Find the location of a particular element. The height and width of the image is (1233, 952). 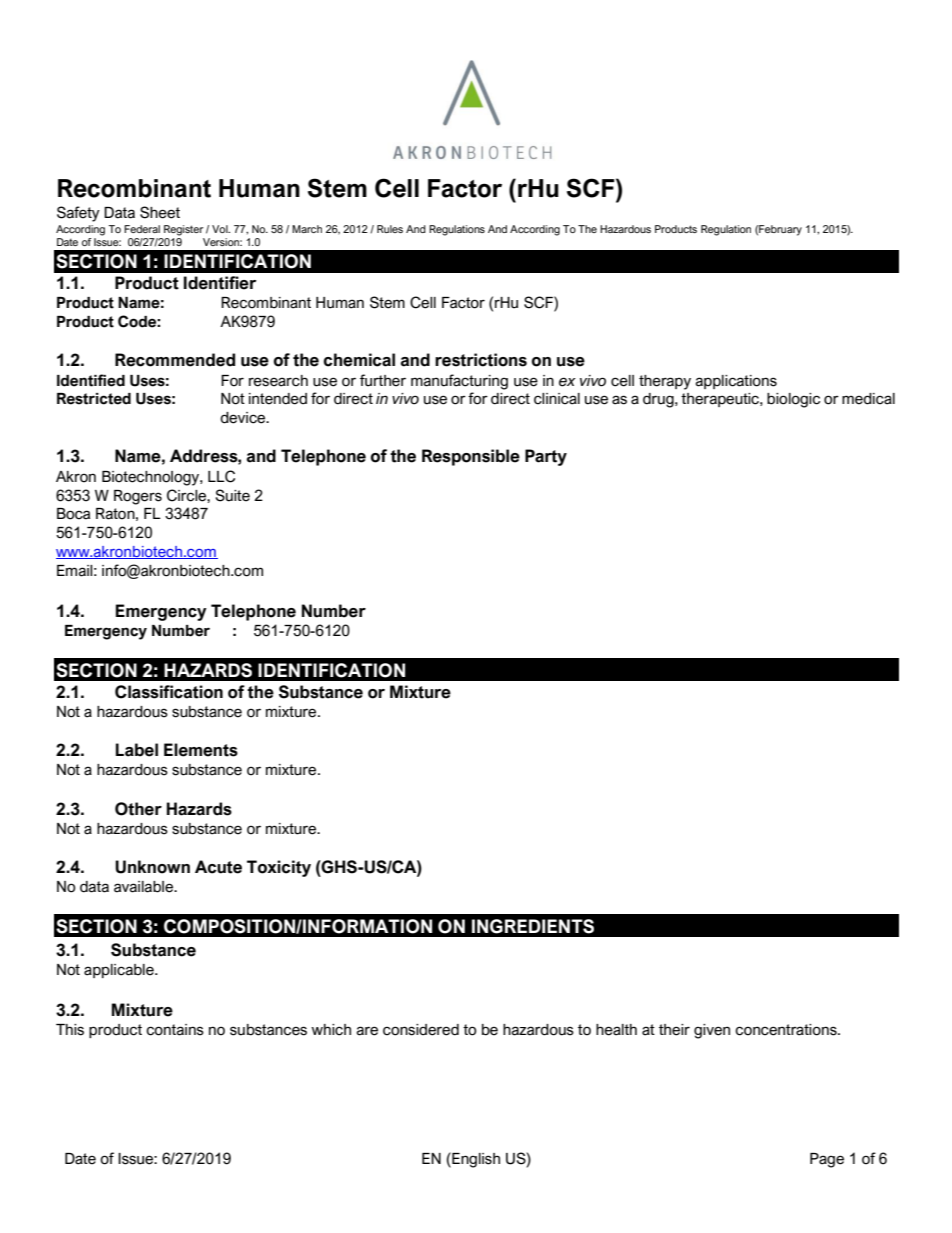

applications is located at coordinates (736, 382).
